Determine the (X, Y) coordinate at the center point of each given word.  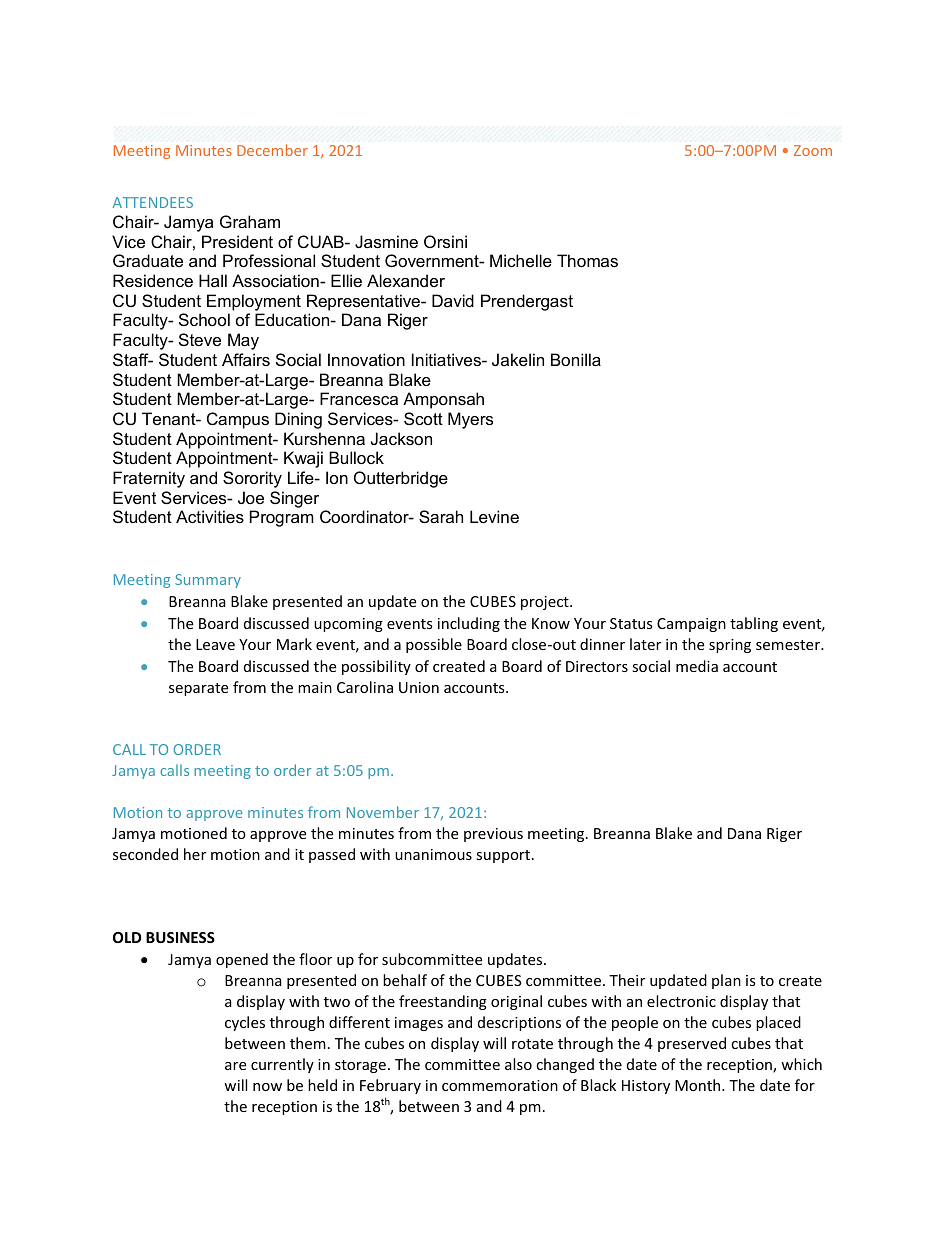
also (518, 1064)
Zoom (813, 150)
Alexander (406, 280)
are (235, 1066)
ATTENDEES (153, 202)
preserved (692, 1044)
